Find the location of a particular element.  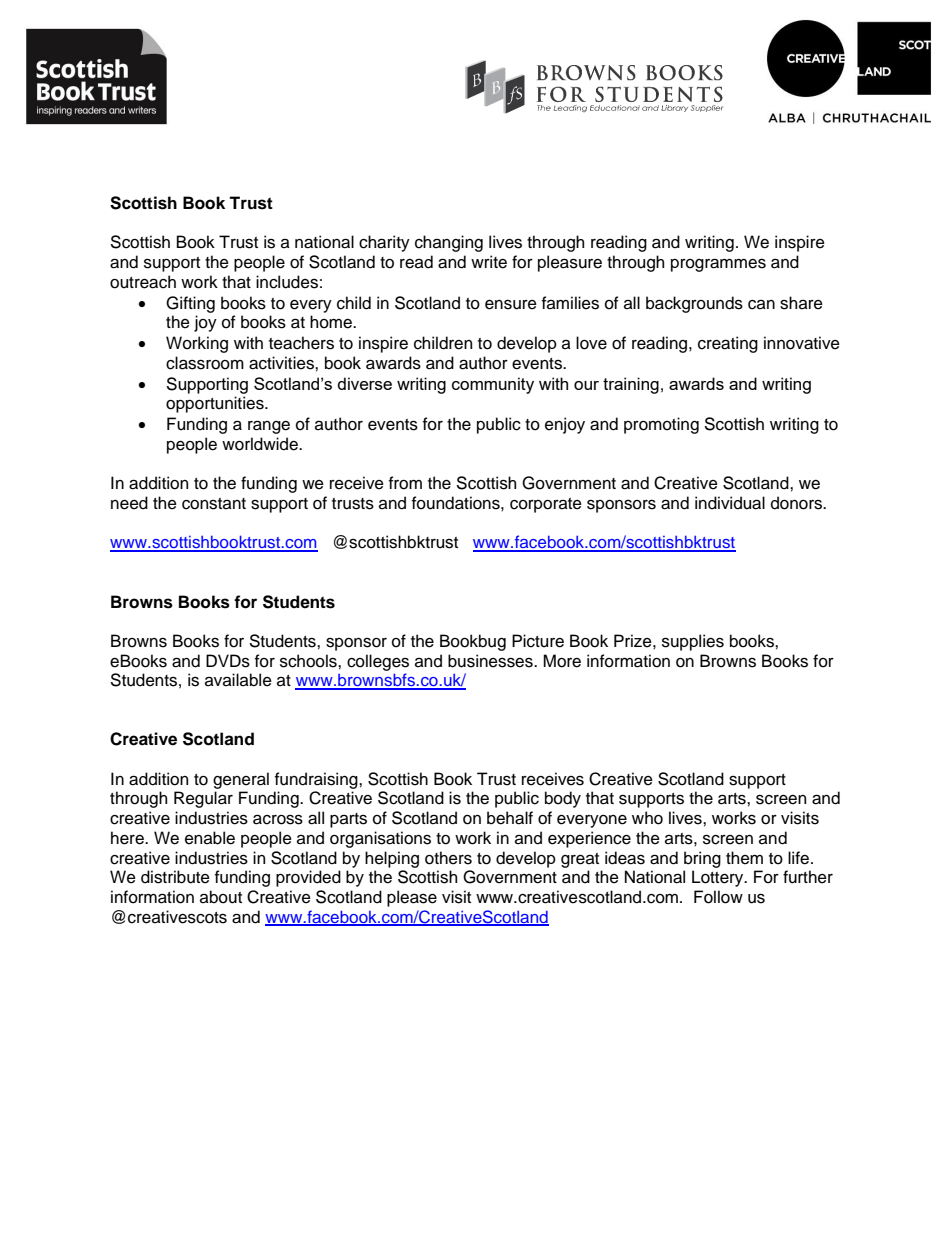

distribute is located at coordinates (175, 877).
